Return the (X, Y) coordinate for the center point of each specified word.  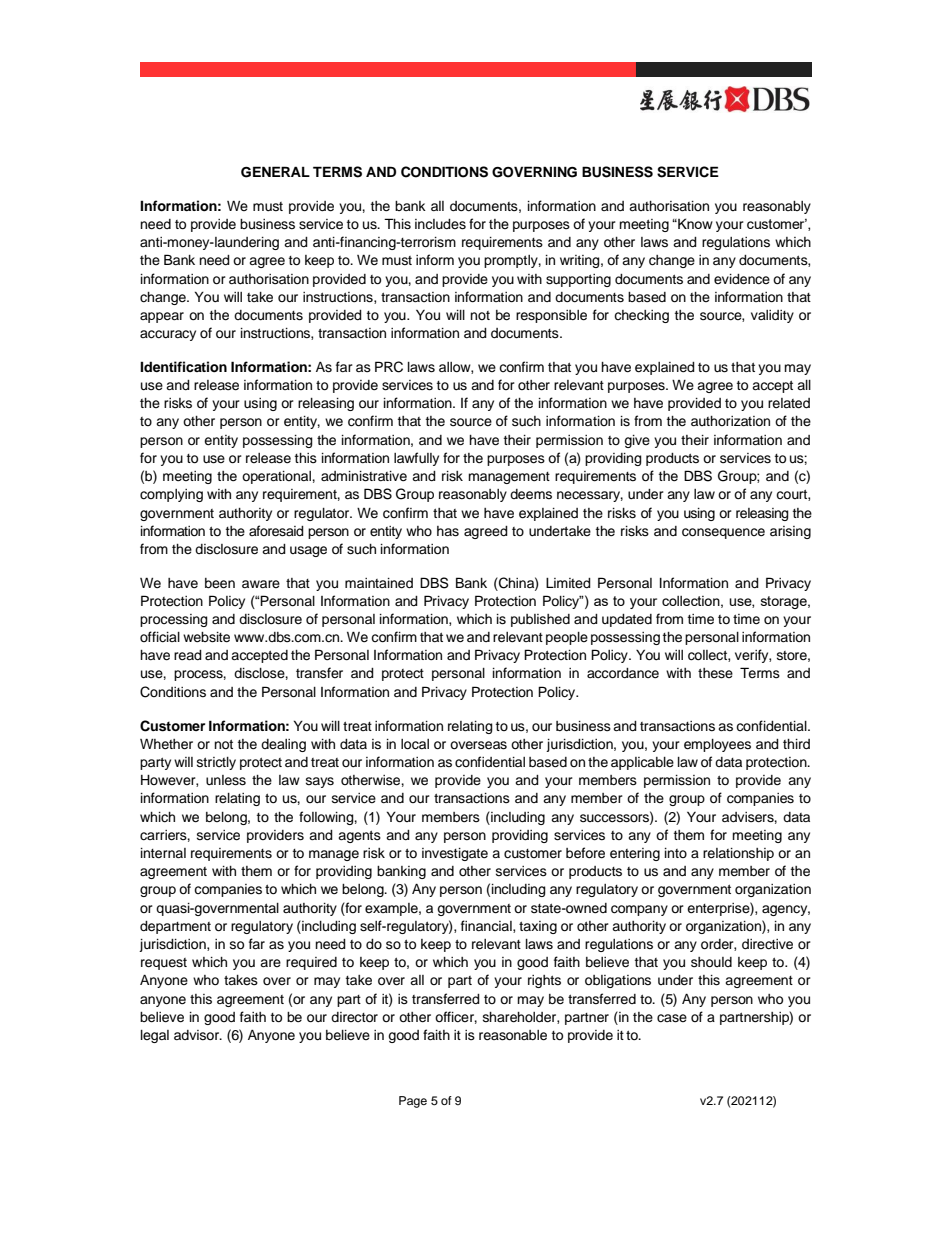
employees (717, 745)
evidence (742, 279)
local (415, 744)
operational (277, 477)
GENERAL (275, 172)
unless (226, 780)
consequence (723, 533)
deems (531, 494)
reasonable (513, 1035)
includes (440, 224)
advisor (198, 1035)
